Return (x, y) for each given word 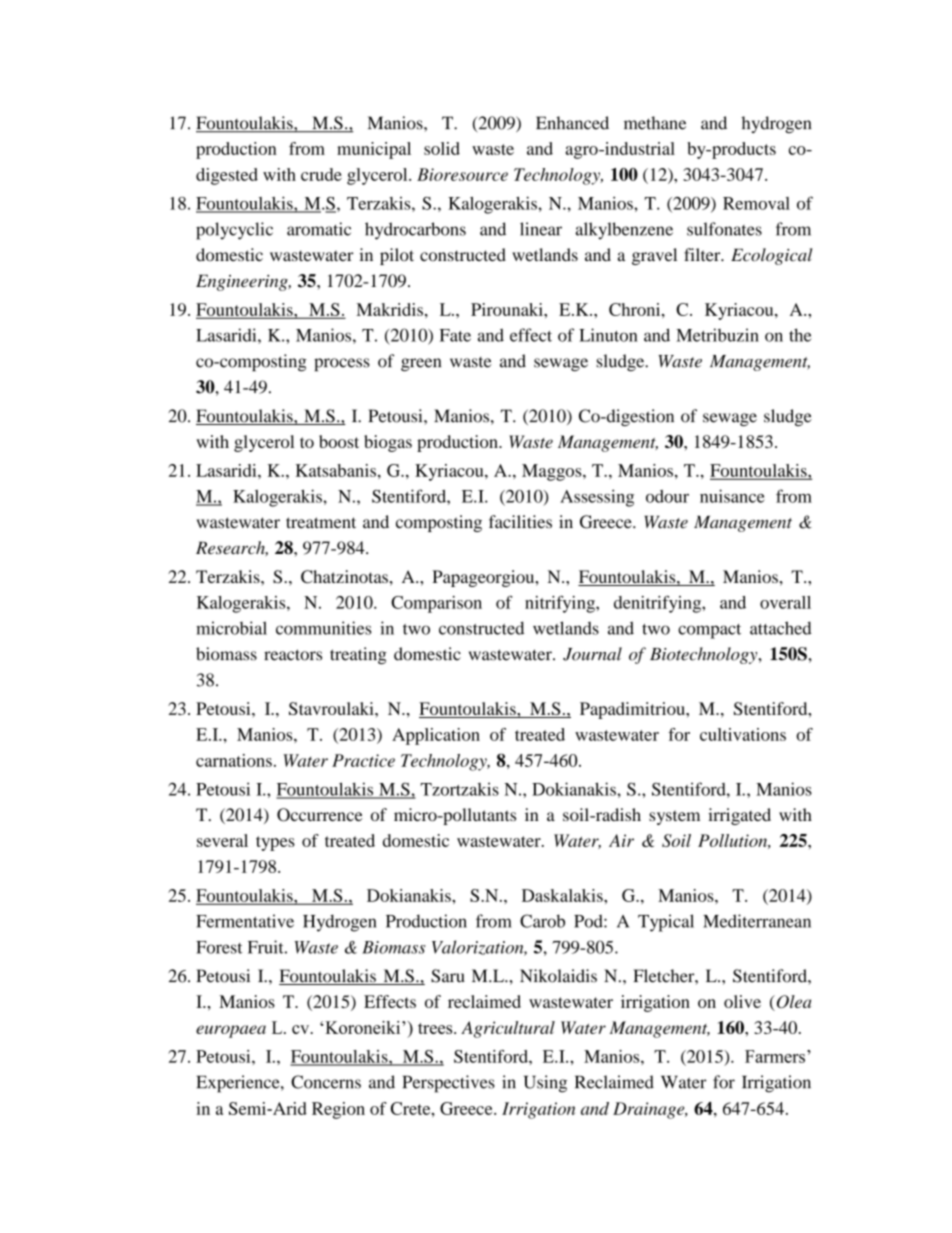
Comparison (436, 604)
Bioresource (462, 174)
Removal (756, 203)
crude (321, 174)
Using (545, 1084)
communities (323, 628)
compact (709, 631)
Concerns (326, 1082)
